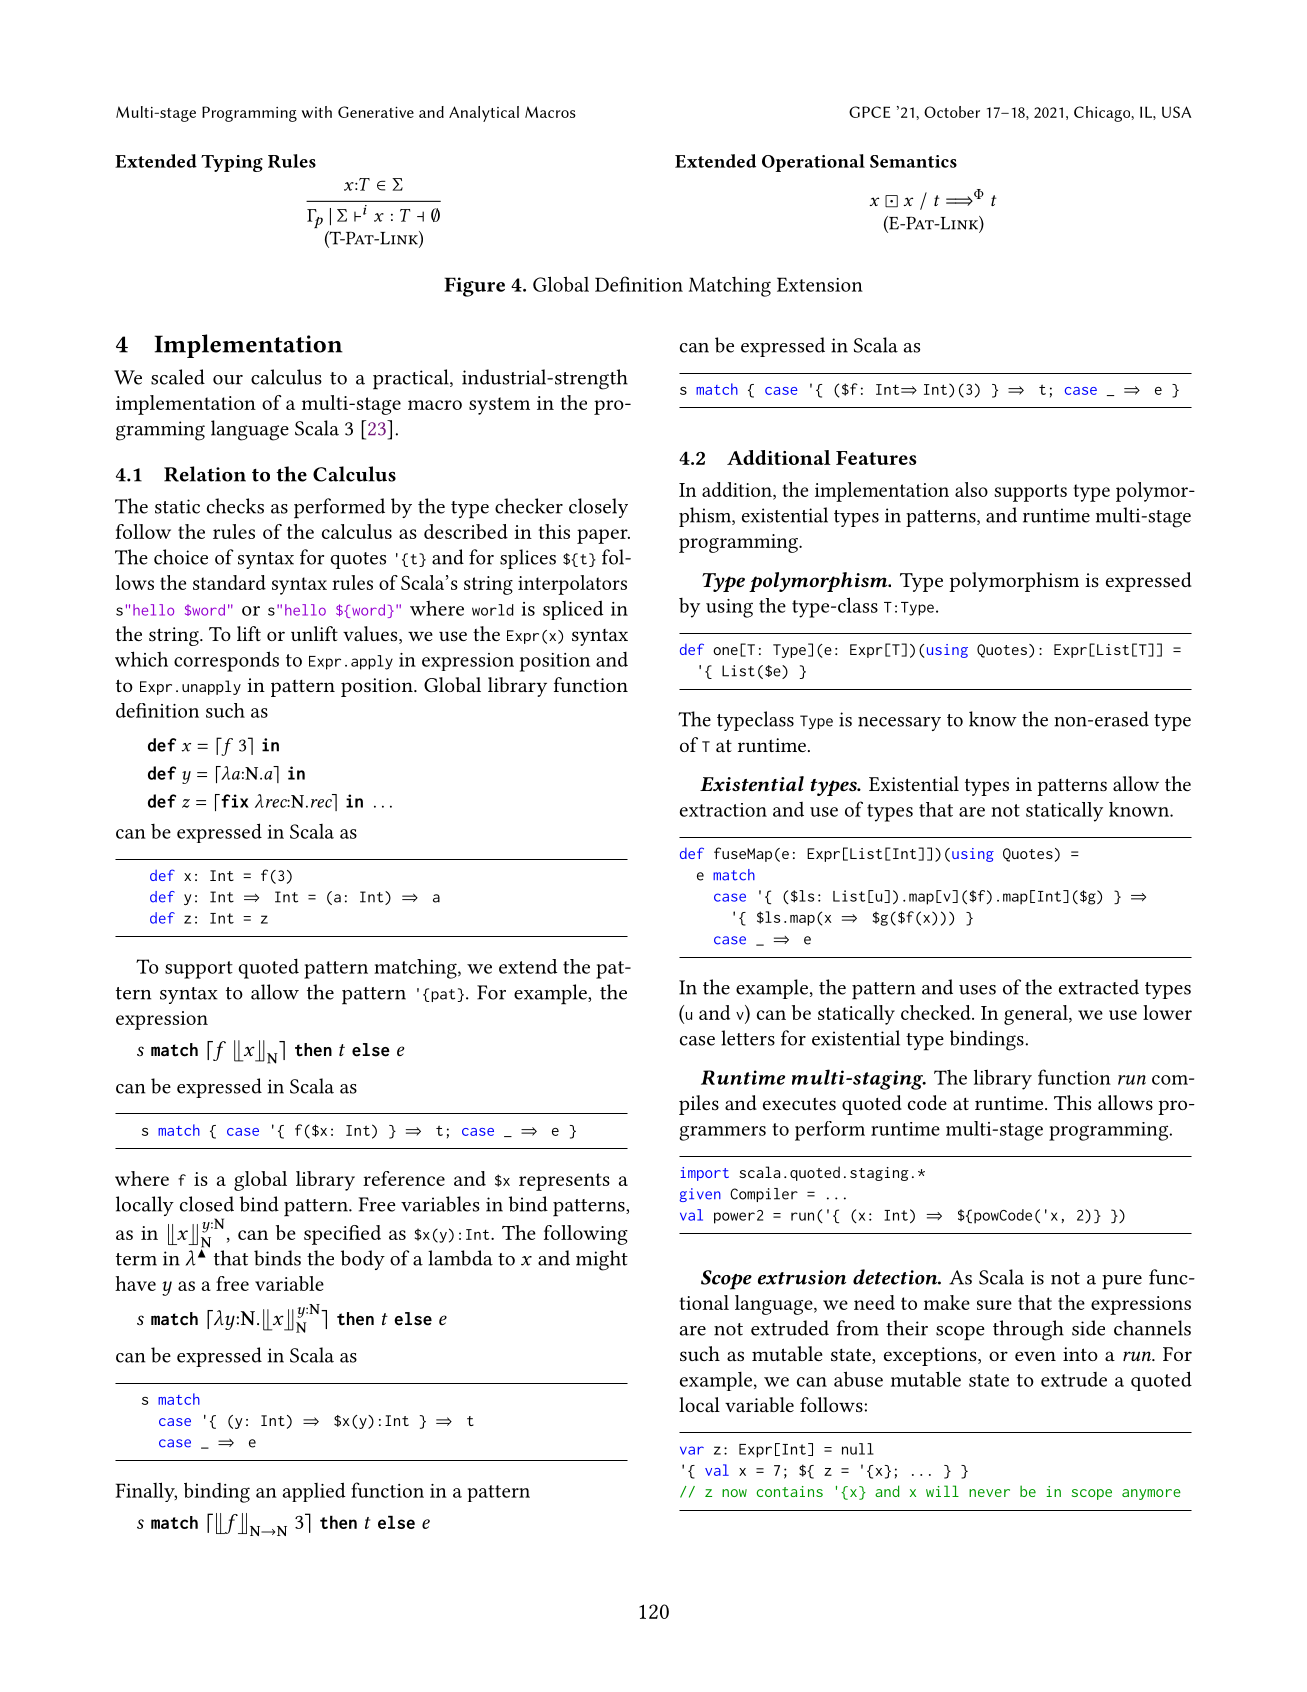  What do you see at coordinates (484, 114) in the screenshot?
I see `Analytical` at bounding box center [484, 114].
